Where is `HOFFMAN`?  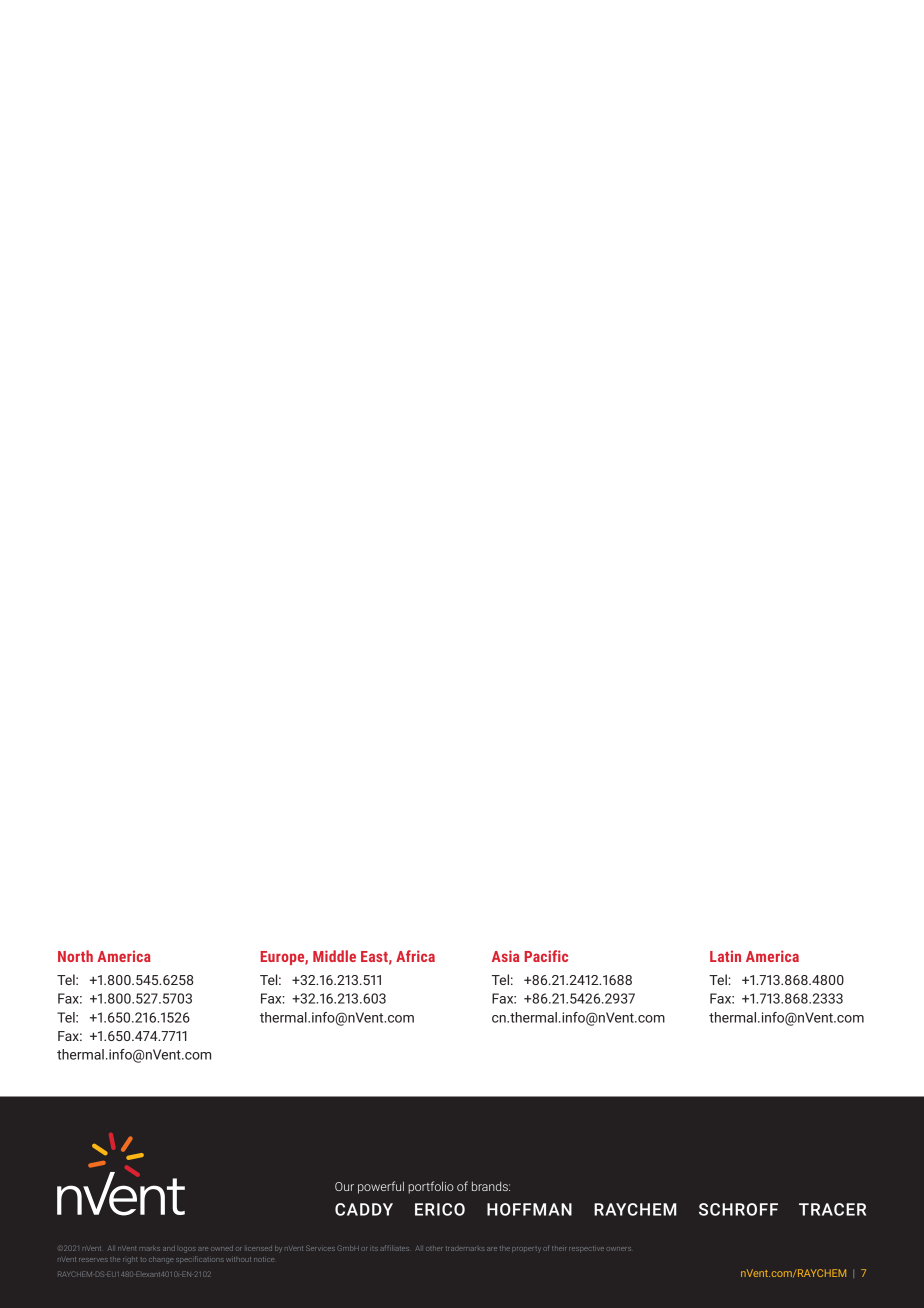 HOFFMAN is located at coordinates (529, 1209).
